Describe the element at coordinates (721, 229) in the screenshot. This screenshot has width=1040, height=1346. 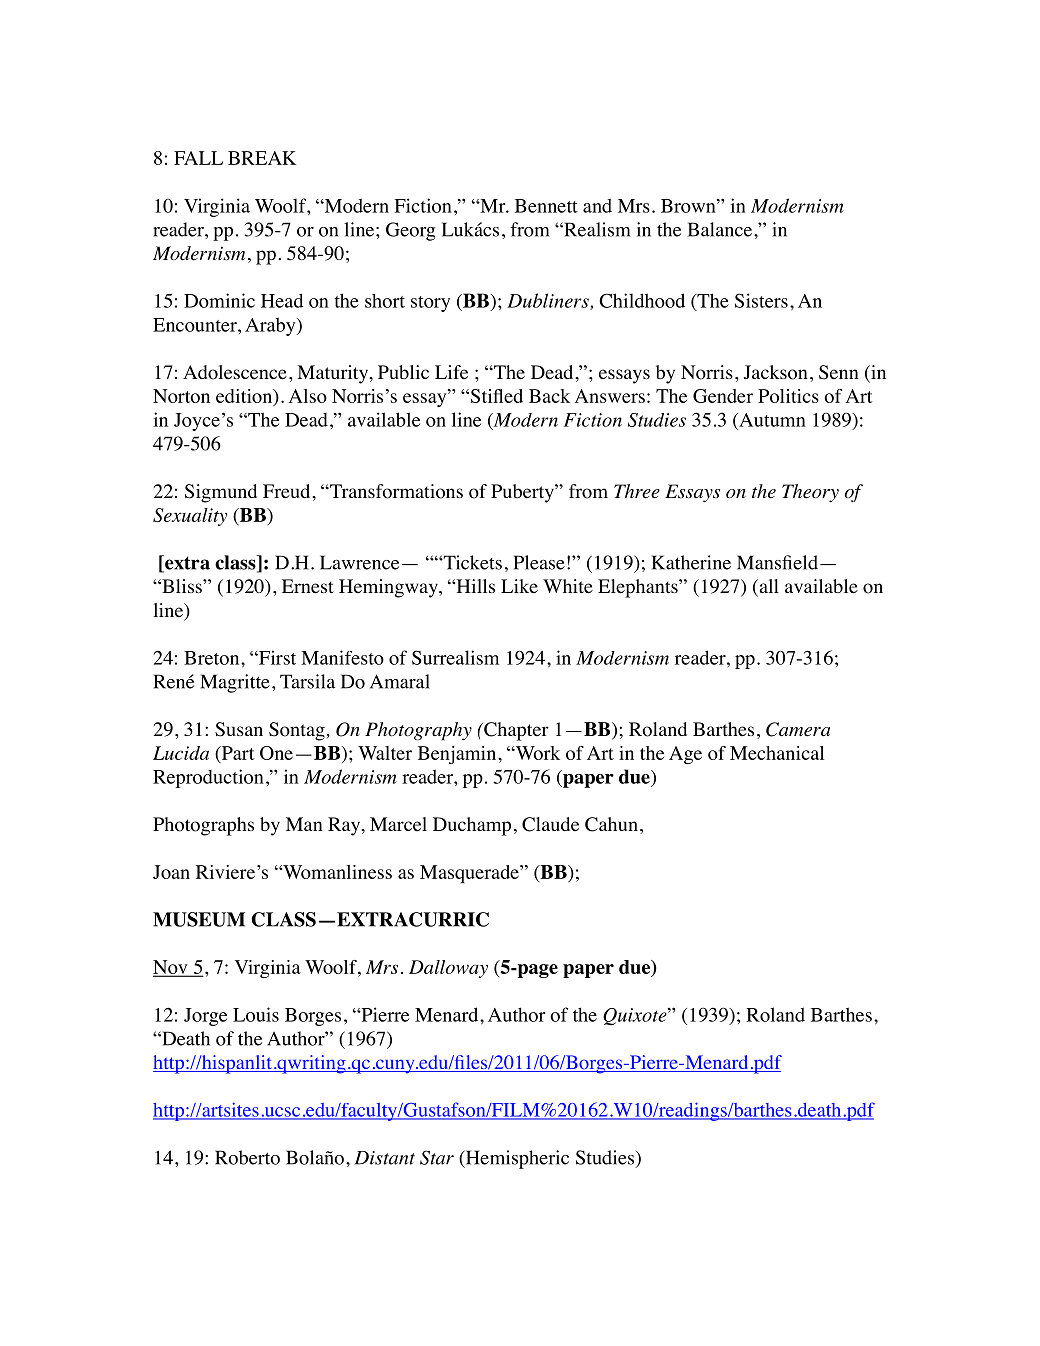
I see `Balance` at that location.
